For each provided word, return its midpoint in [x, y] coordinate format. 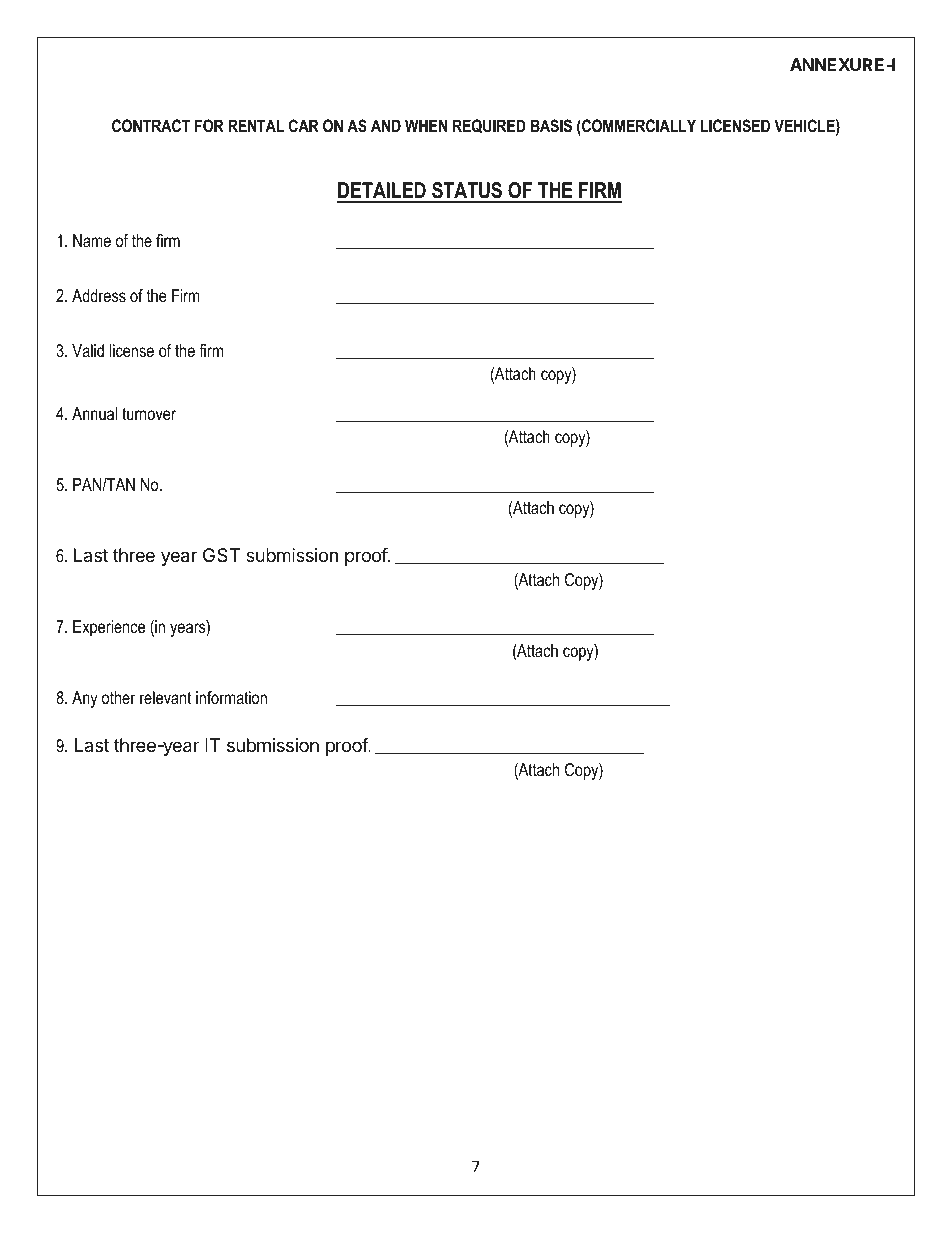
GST [221, 555]
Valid [88, 350]
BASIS [551, 126]
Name [92, 240]
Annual [94, 413]
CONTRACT [151, 125]
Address [99, 295]
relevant [165, 697]
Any [85, 699]
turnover [149, 413]
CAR [304, 125]
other [119, 698]
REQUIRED [489, 126]
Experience [109, 628]
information [231, 698]
